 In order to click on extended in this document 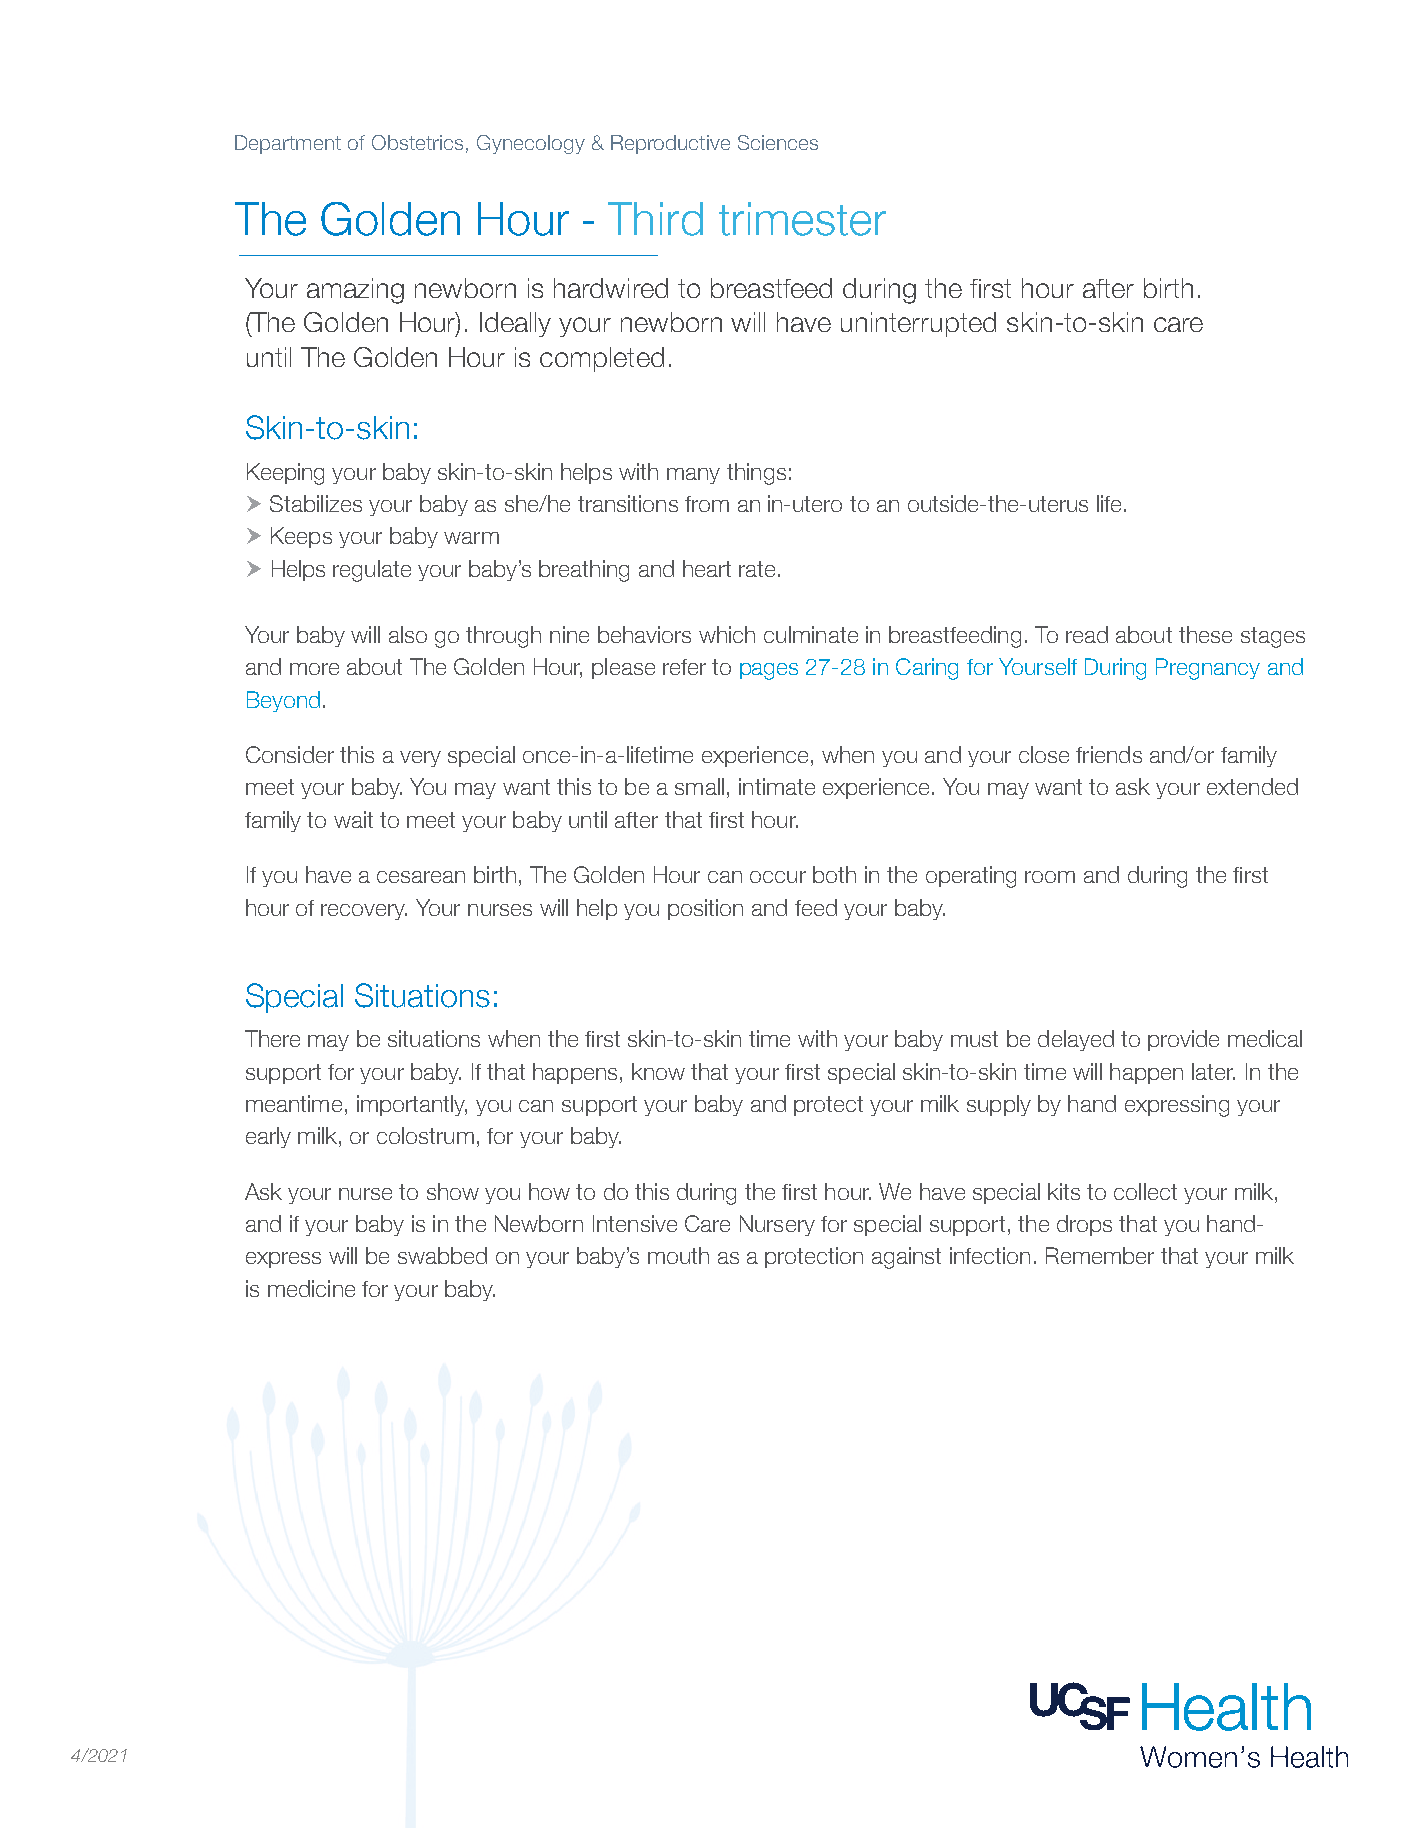, I will do `click(1252, 786)`.
